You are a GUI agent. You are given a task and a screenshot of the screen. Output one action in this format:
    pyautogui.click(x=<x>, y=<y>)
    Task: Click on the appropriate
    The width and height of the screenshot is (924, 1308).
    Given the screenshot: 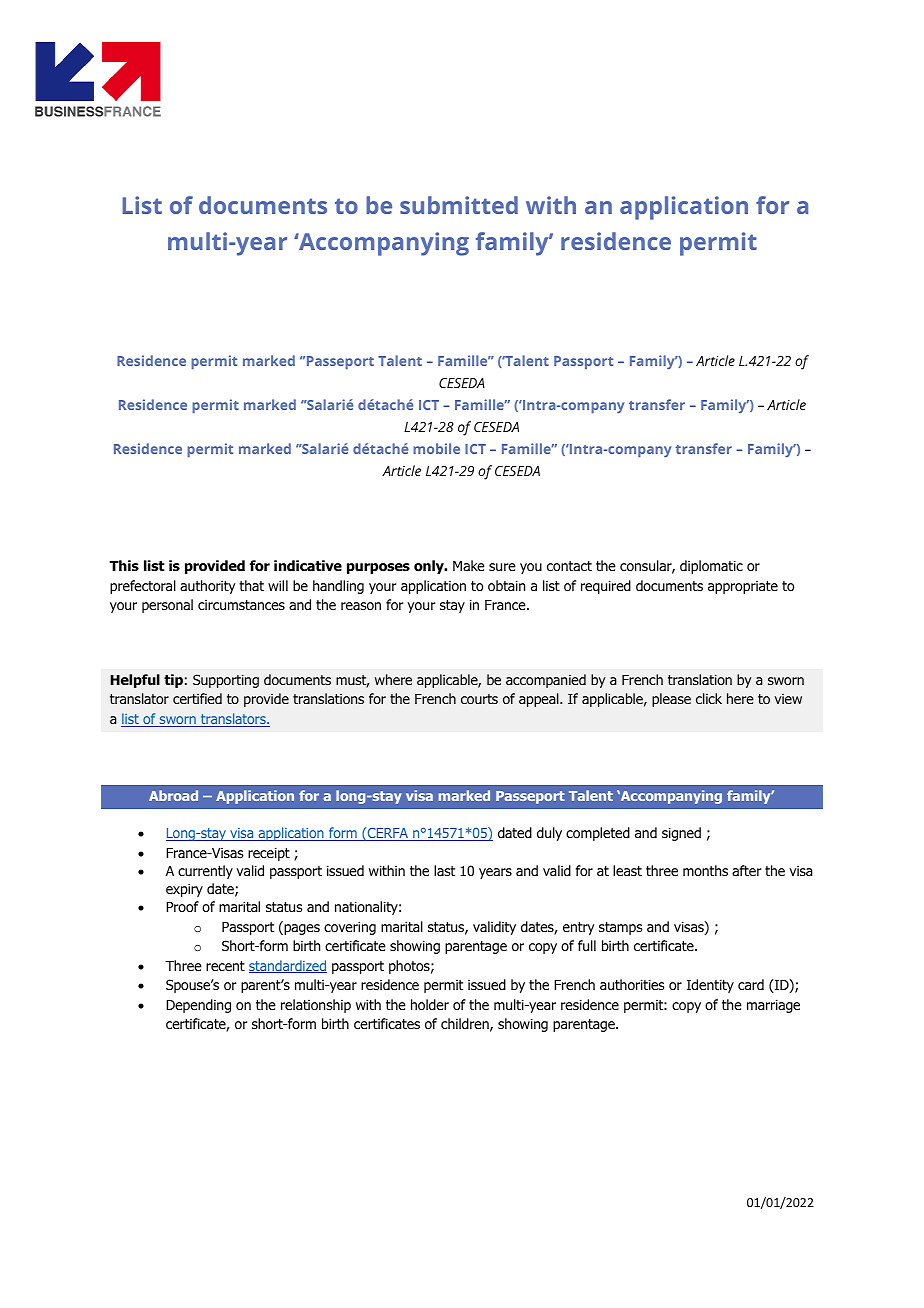 What is the action you would take?
    pyautogui.click(x=743, y=587)
